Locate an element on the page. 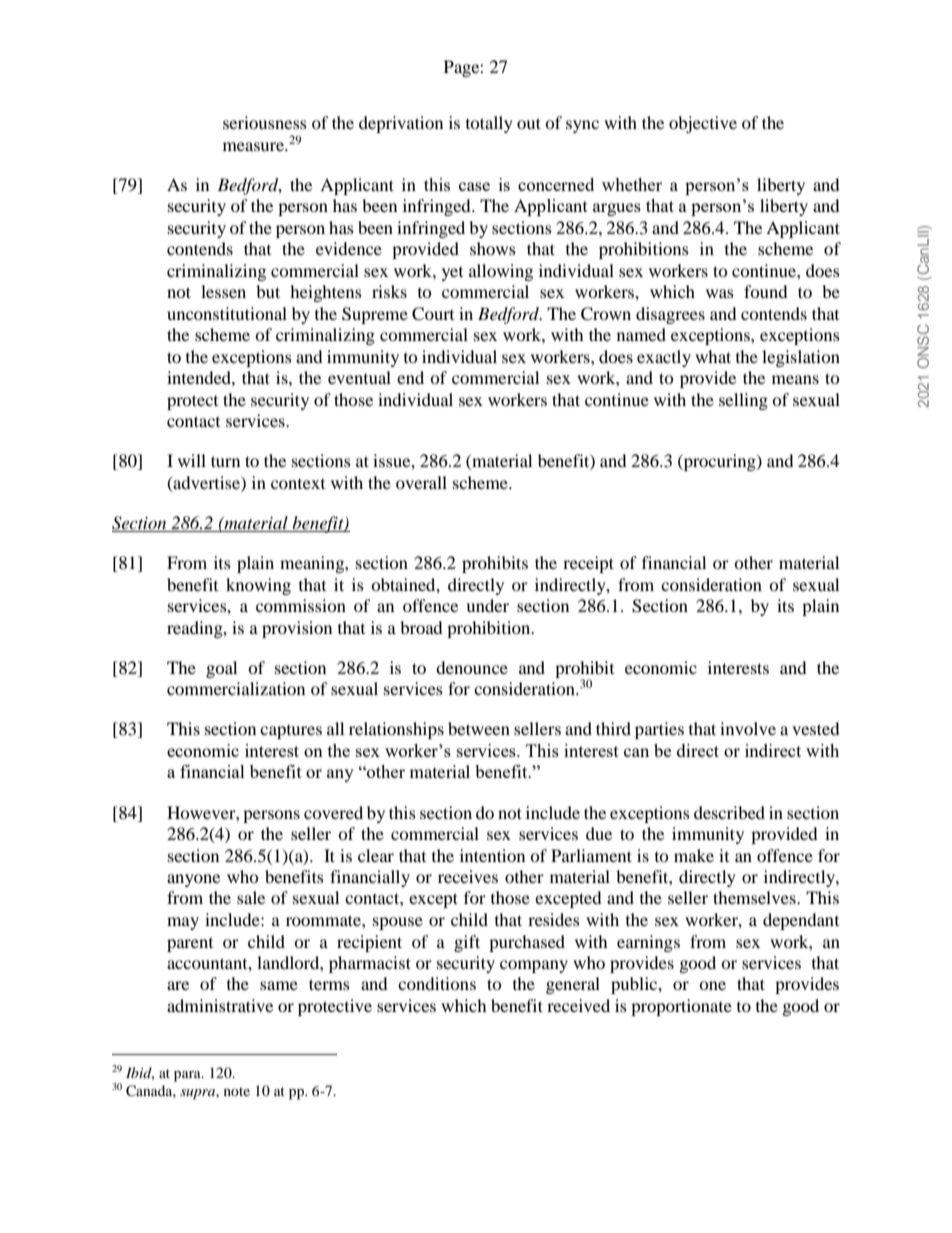 The image size is (952, 1233). note is located at coordinates (237, 1091).
